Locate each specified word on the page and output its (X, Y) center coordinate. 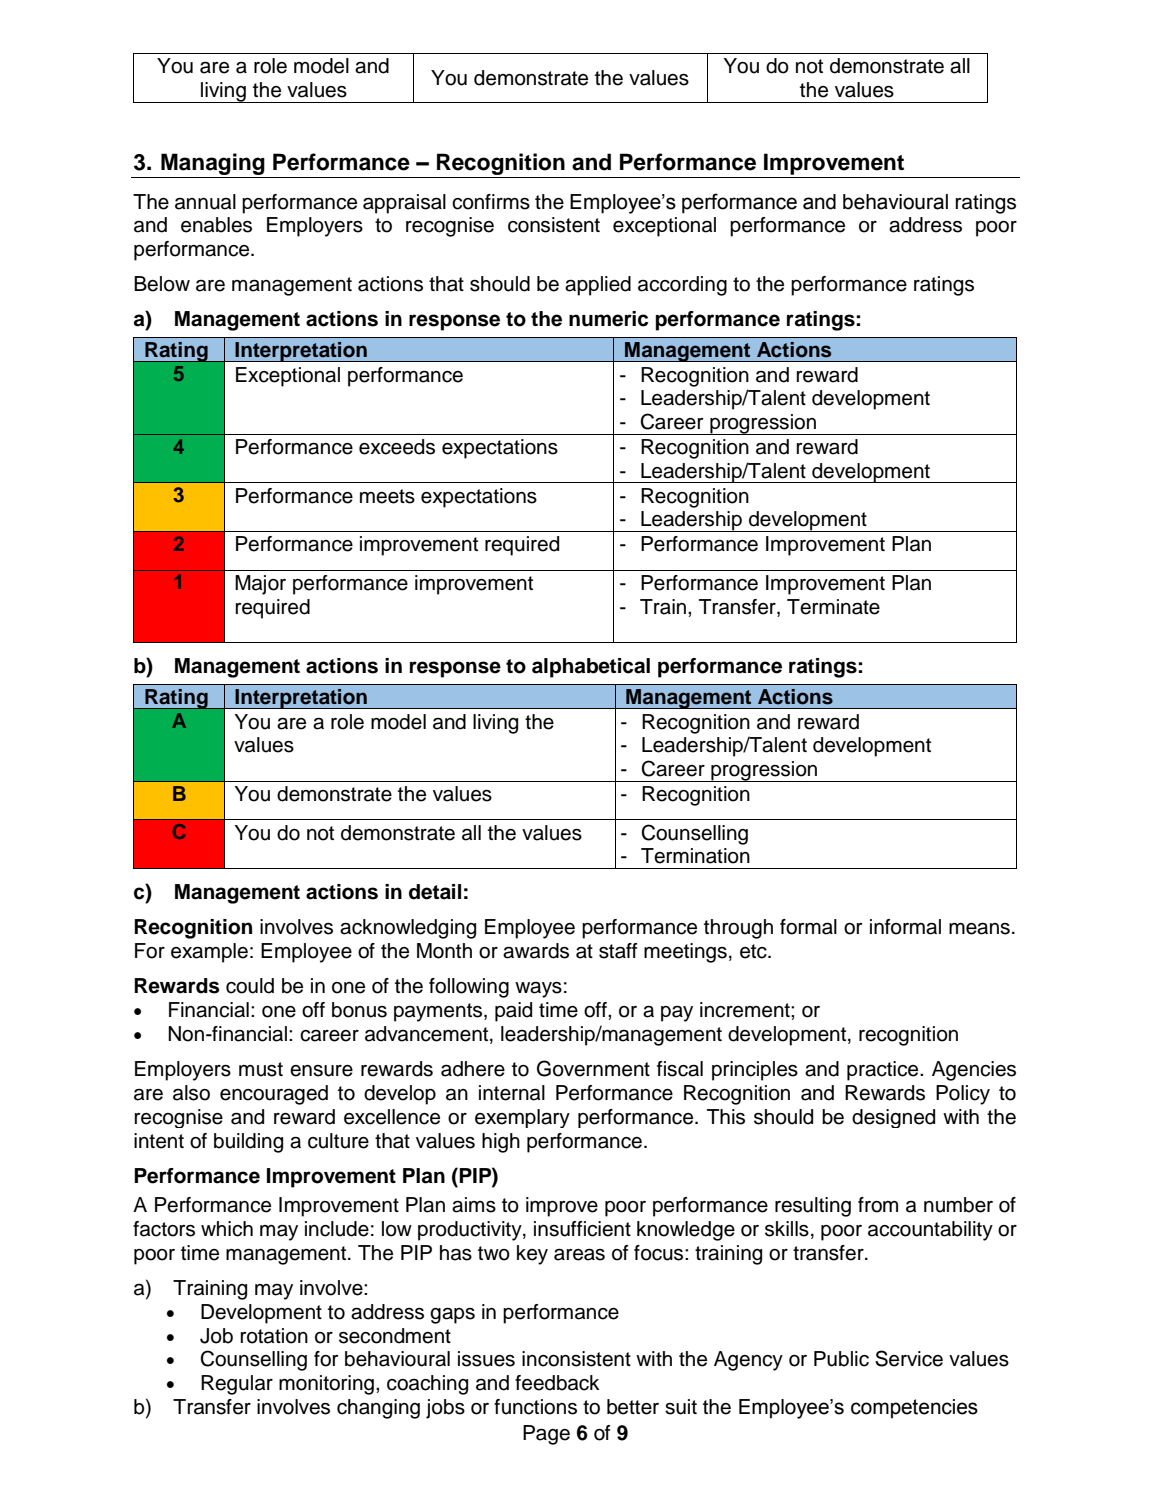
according (682, 286)
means (979, 928)
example (209, 953)
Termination (695, 856)
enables (216, 225)
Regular (237, 1385)
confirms (491, 202)
